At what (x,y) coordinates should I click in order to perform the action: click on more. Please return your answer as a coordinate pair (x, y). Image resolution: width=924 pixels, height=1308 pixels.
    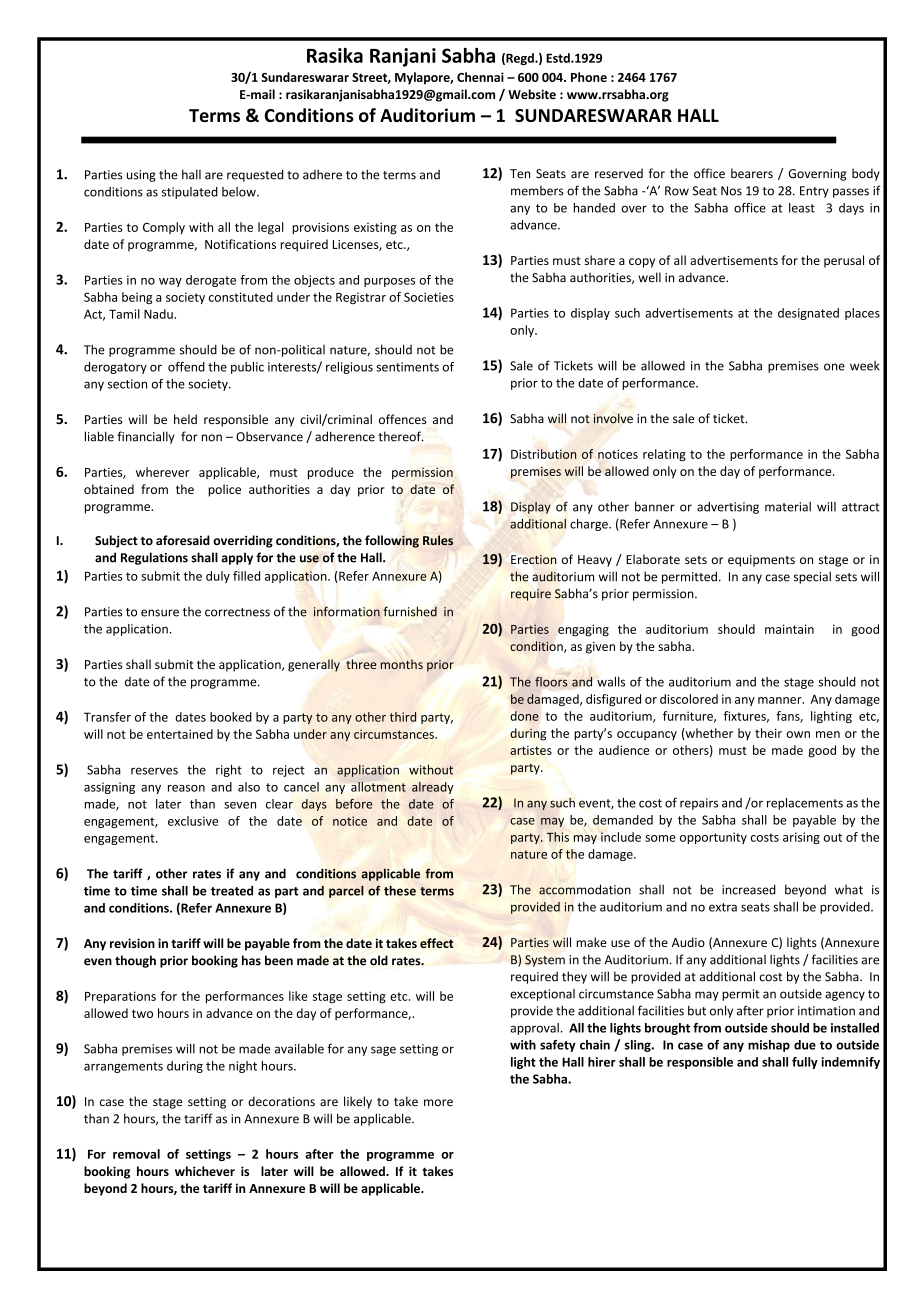
    Looking at the image, I should click on (438, 1102).
